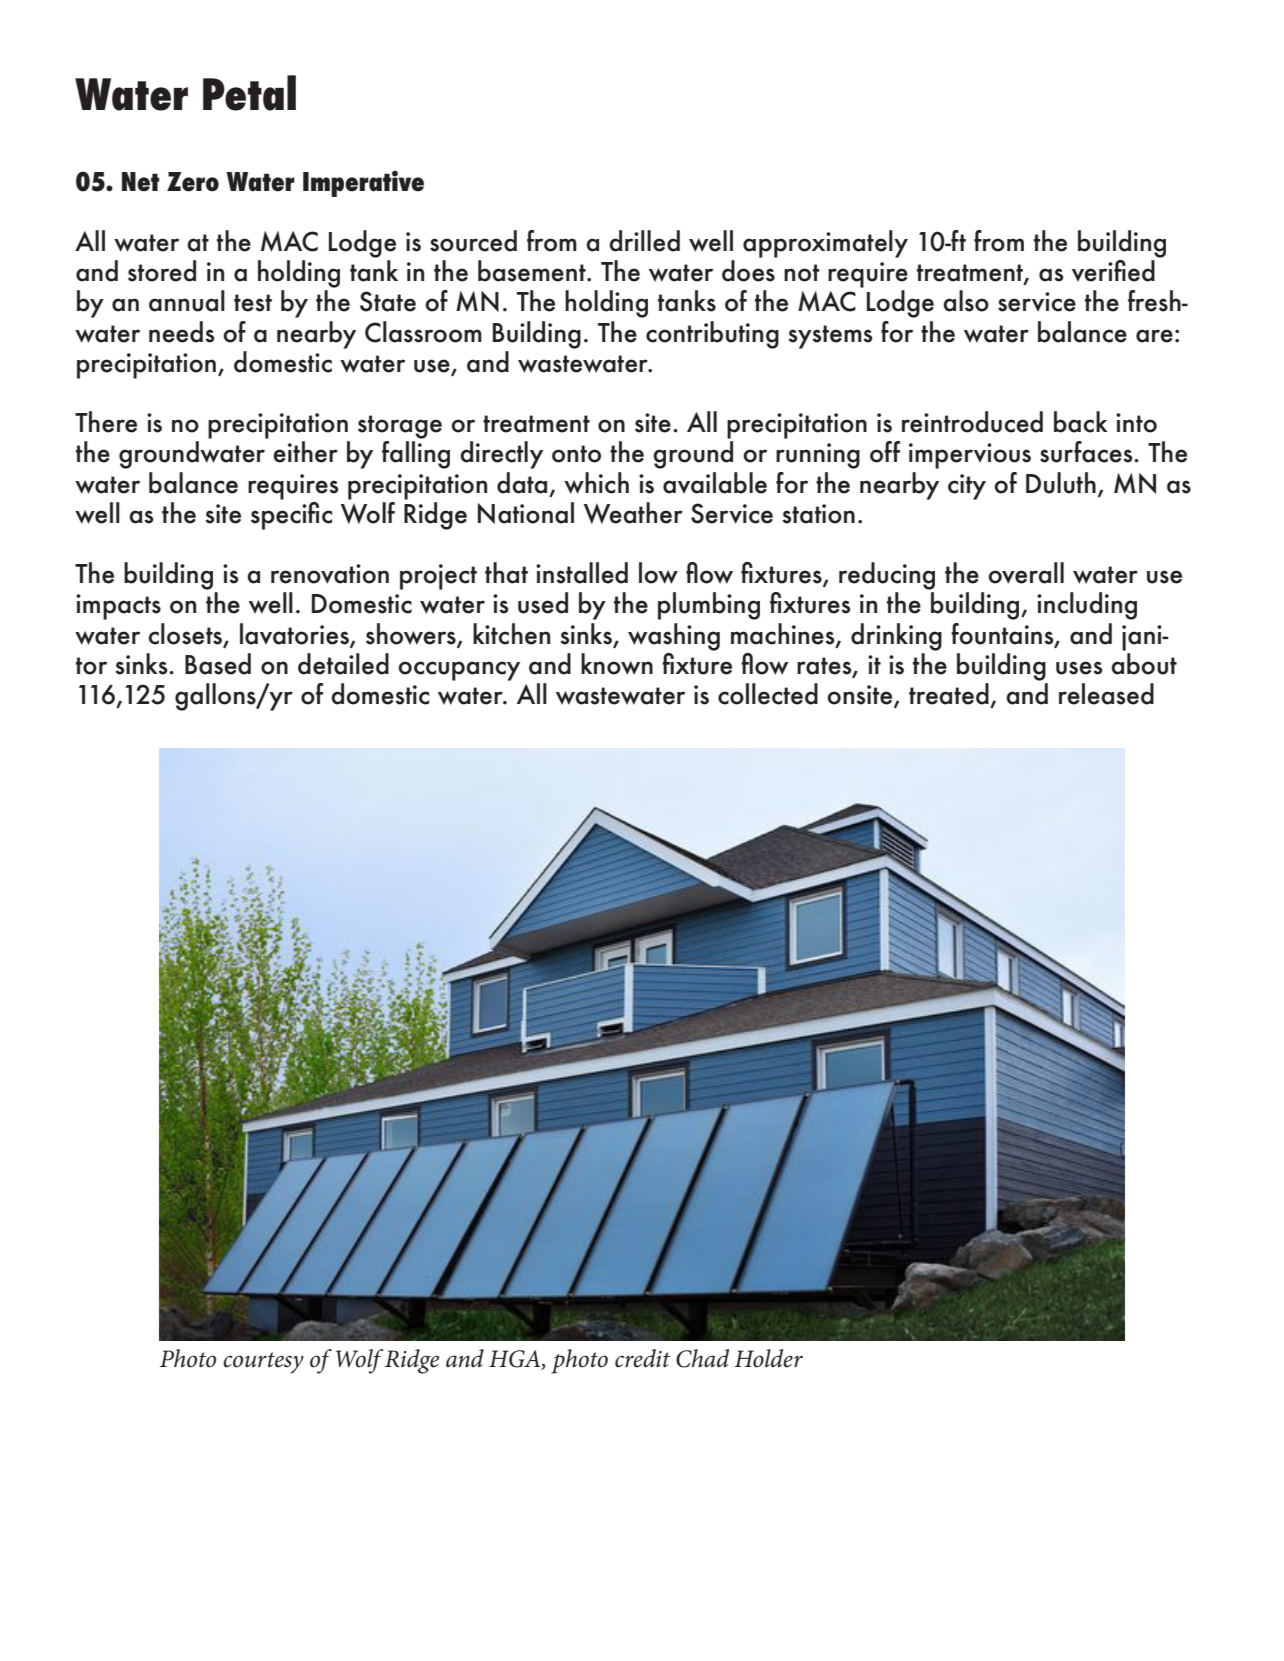 This image has width=1284, height=1661. What do you see at coordinates (617, 664) in the image?
I see `known` at bounding box center [617, 664].
